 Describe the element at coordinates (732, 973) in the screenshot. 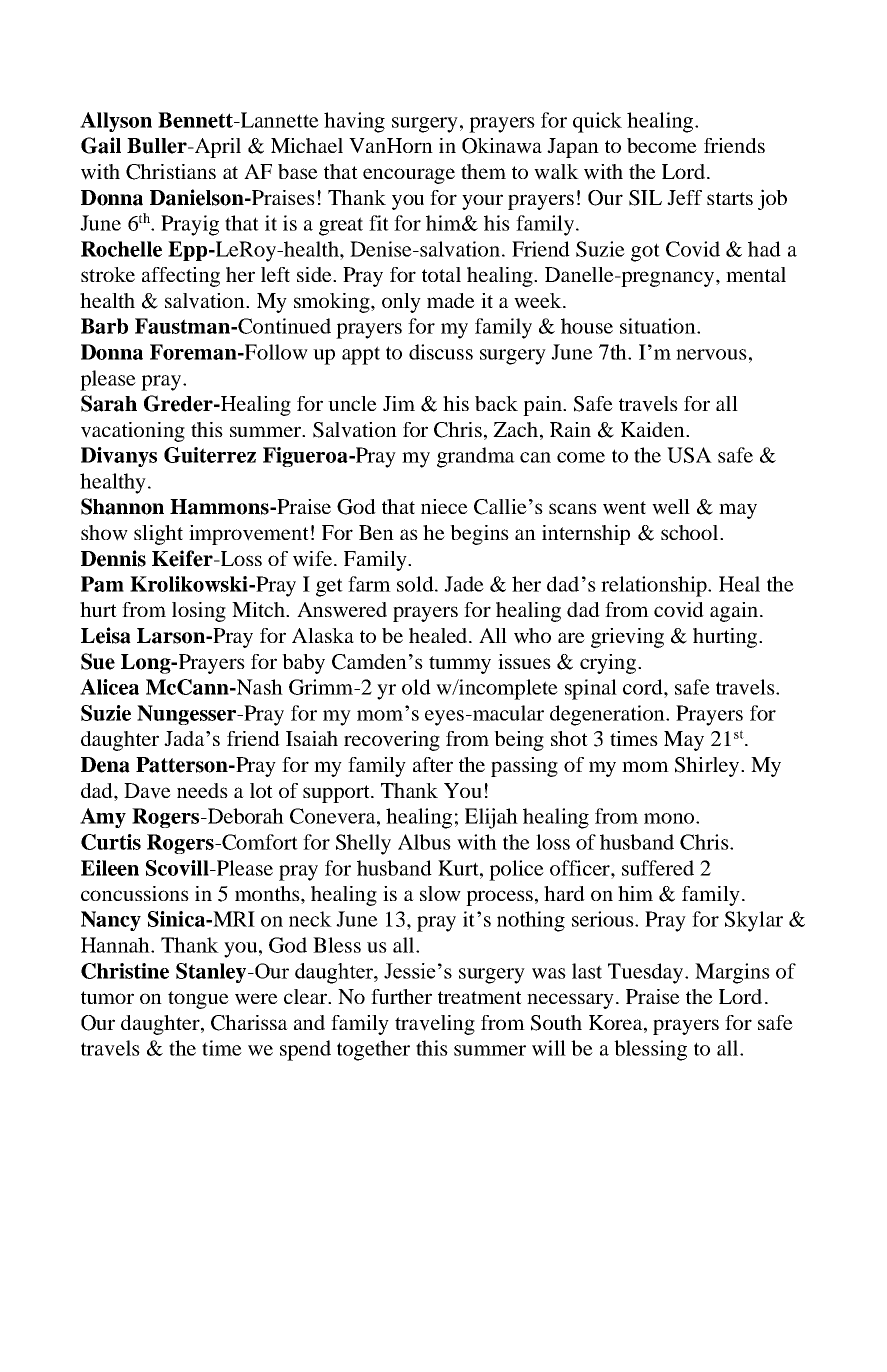

I see `Margins` at that location.
